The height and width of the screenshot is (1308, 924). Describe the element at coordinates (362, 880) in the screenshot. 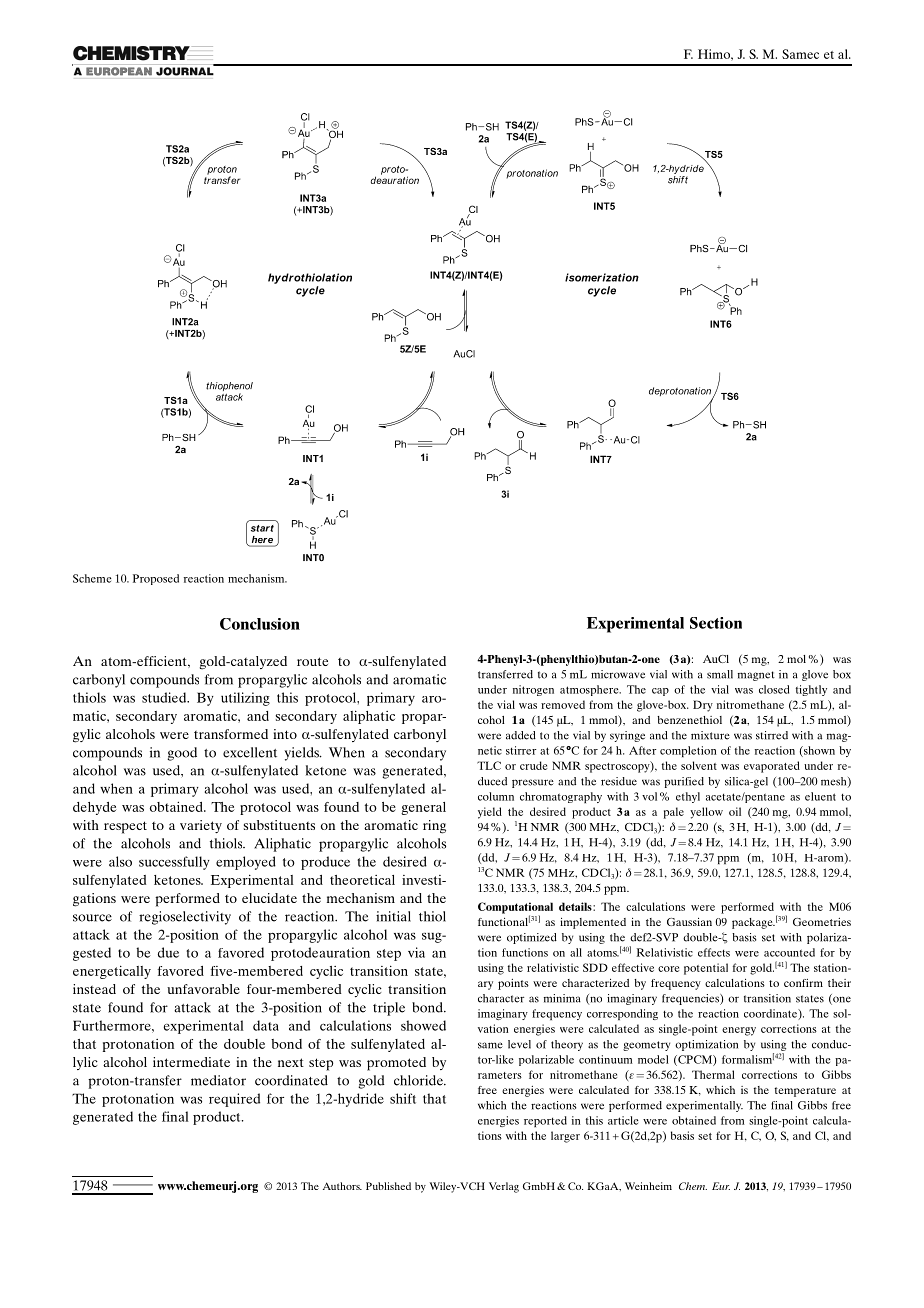

I see `theoretical` at that location.
